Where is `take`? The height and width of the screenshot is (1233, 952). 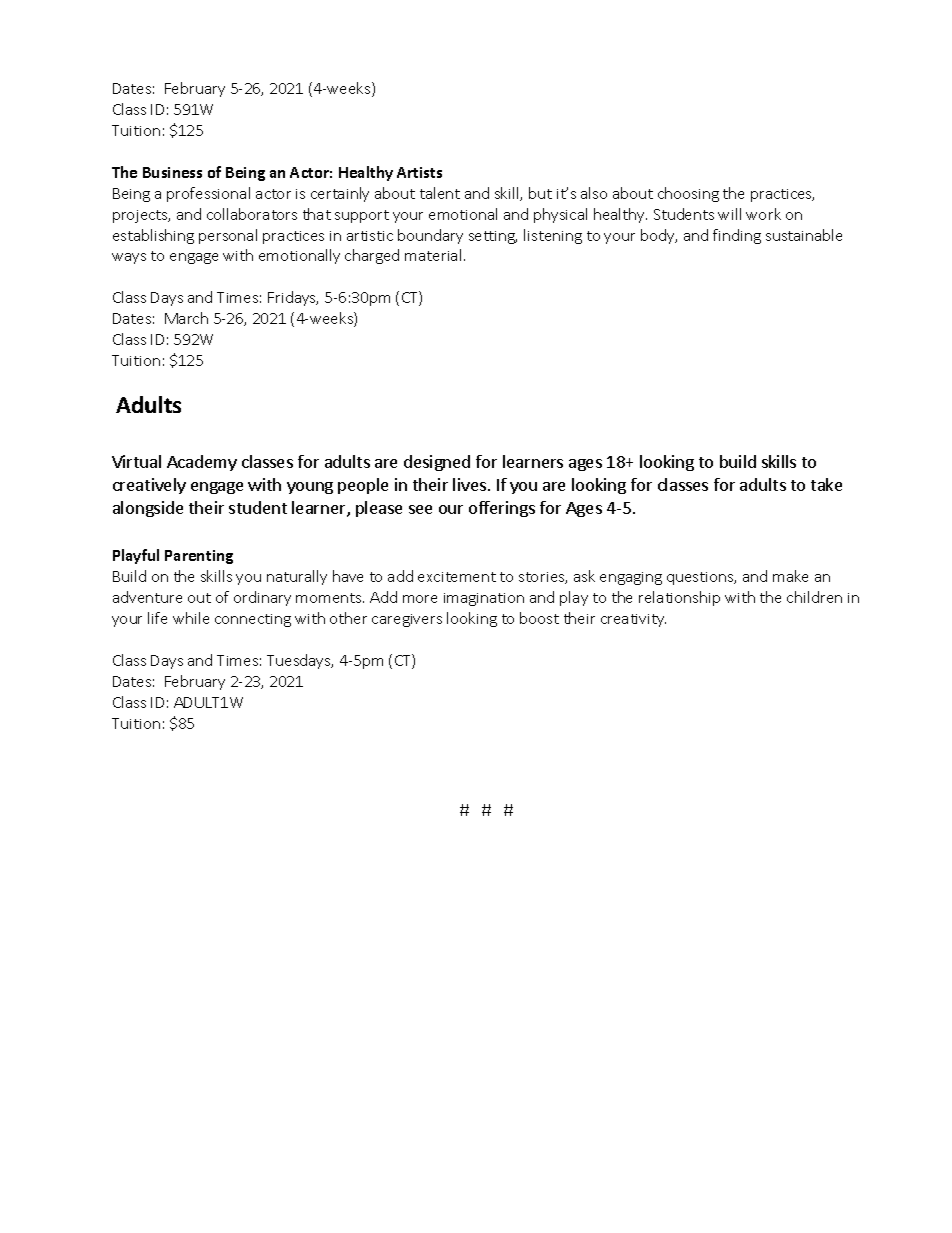 take is located at coordinates (826, 484).
